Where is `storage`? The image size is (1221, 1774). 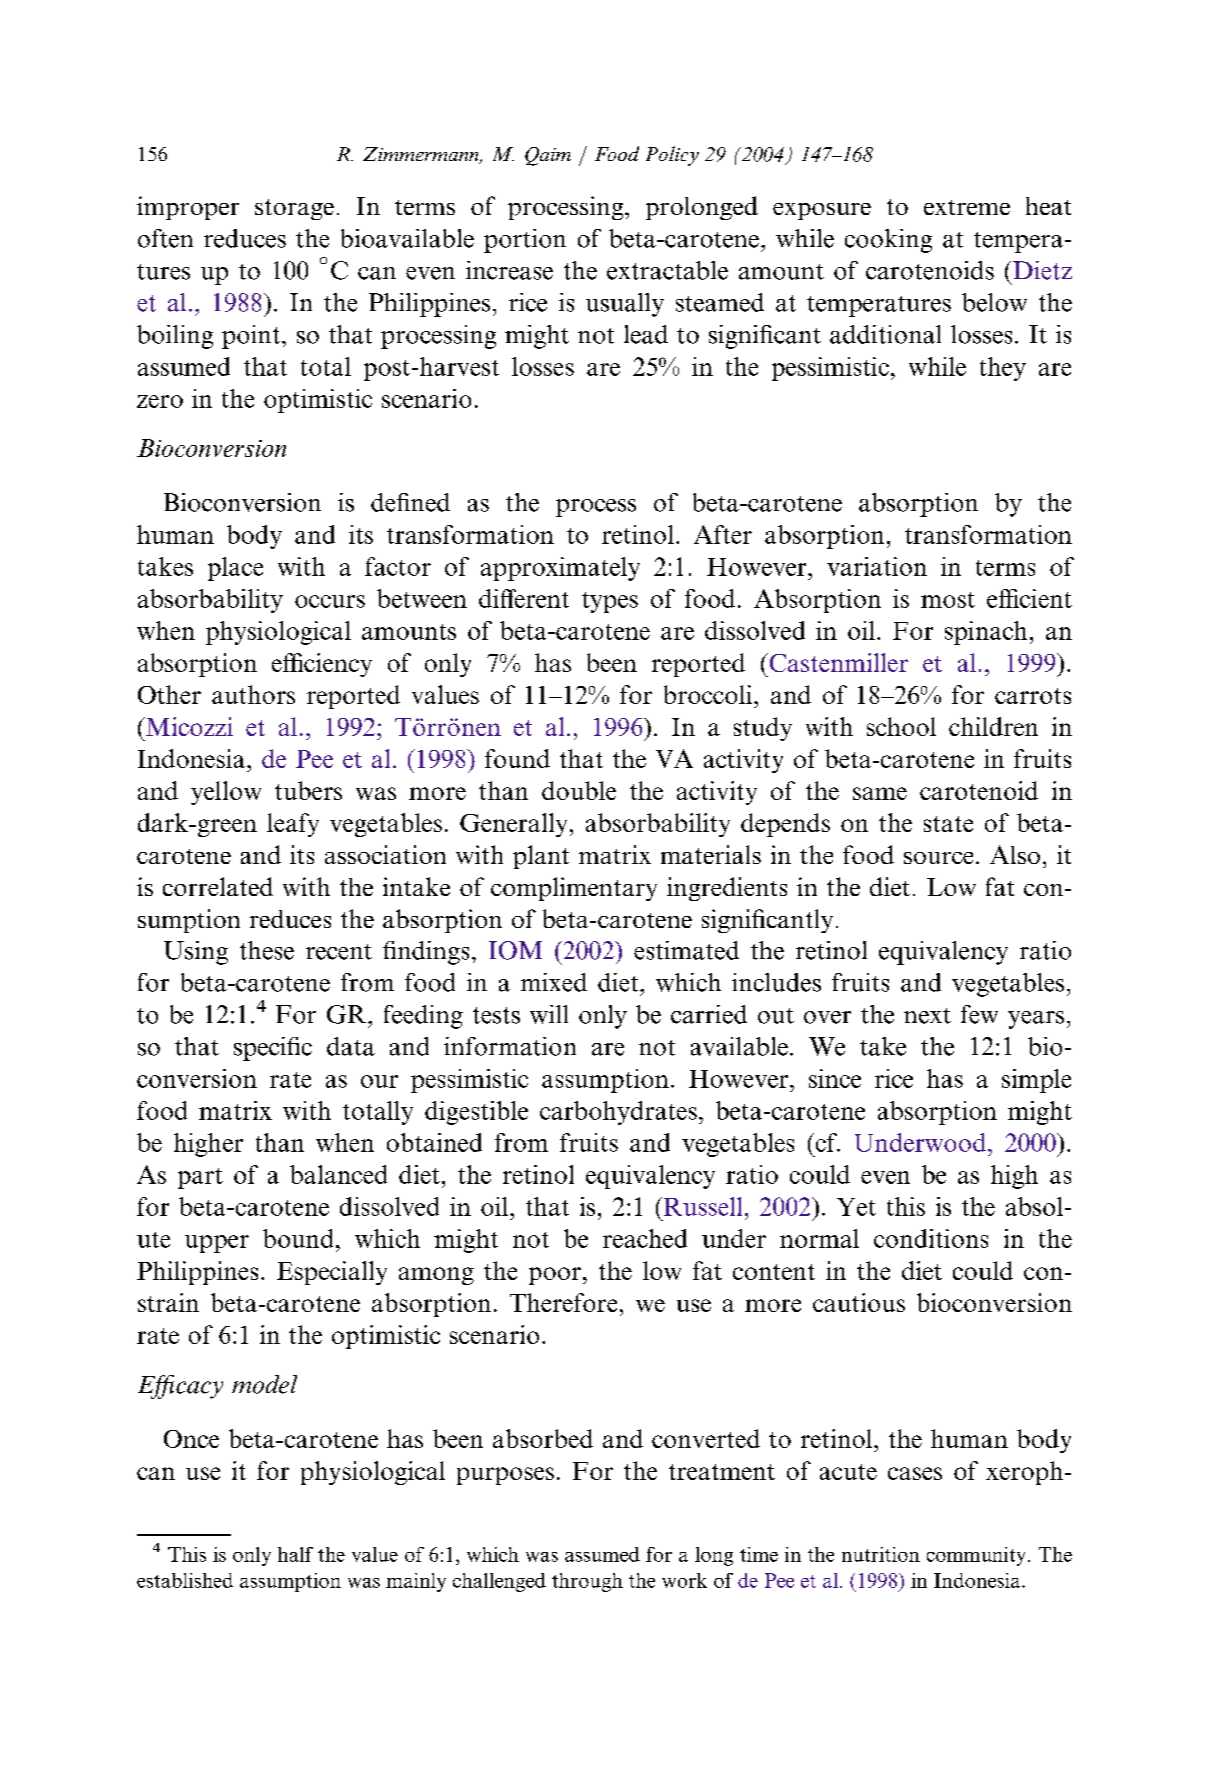 storage is located at coordinates (294, 209).
